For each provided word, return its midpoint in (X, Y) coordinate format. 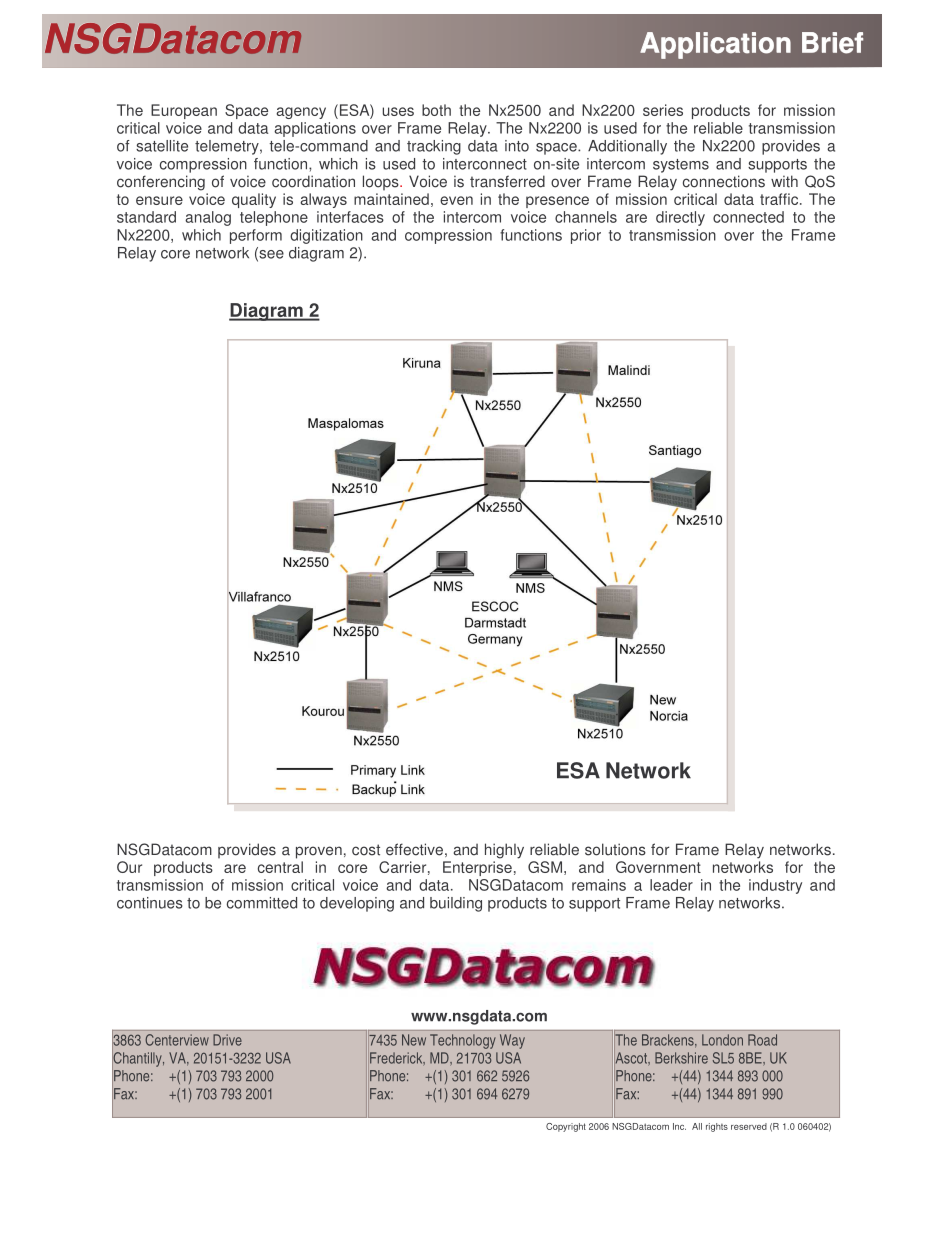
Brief (832, 43)
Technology (463, 1041)
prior (586, 236)
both (436, 110)
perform (256, 236)
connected (748, 217)
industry (775, 886)
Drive (227, 1040)
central (280, 867)
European (184, 111)
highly (504, 851)
